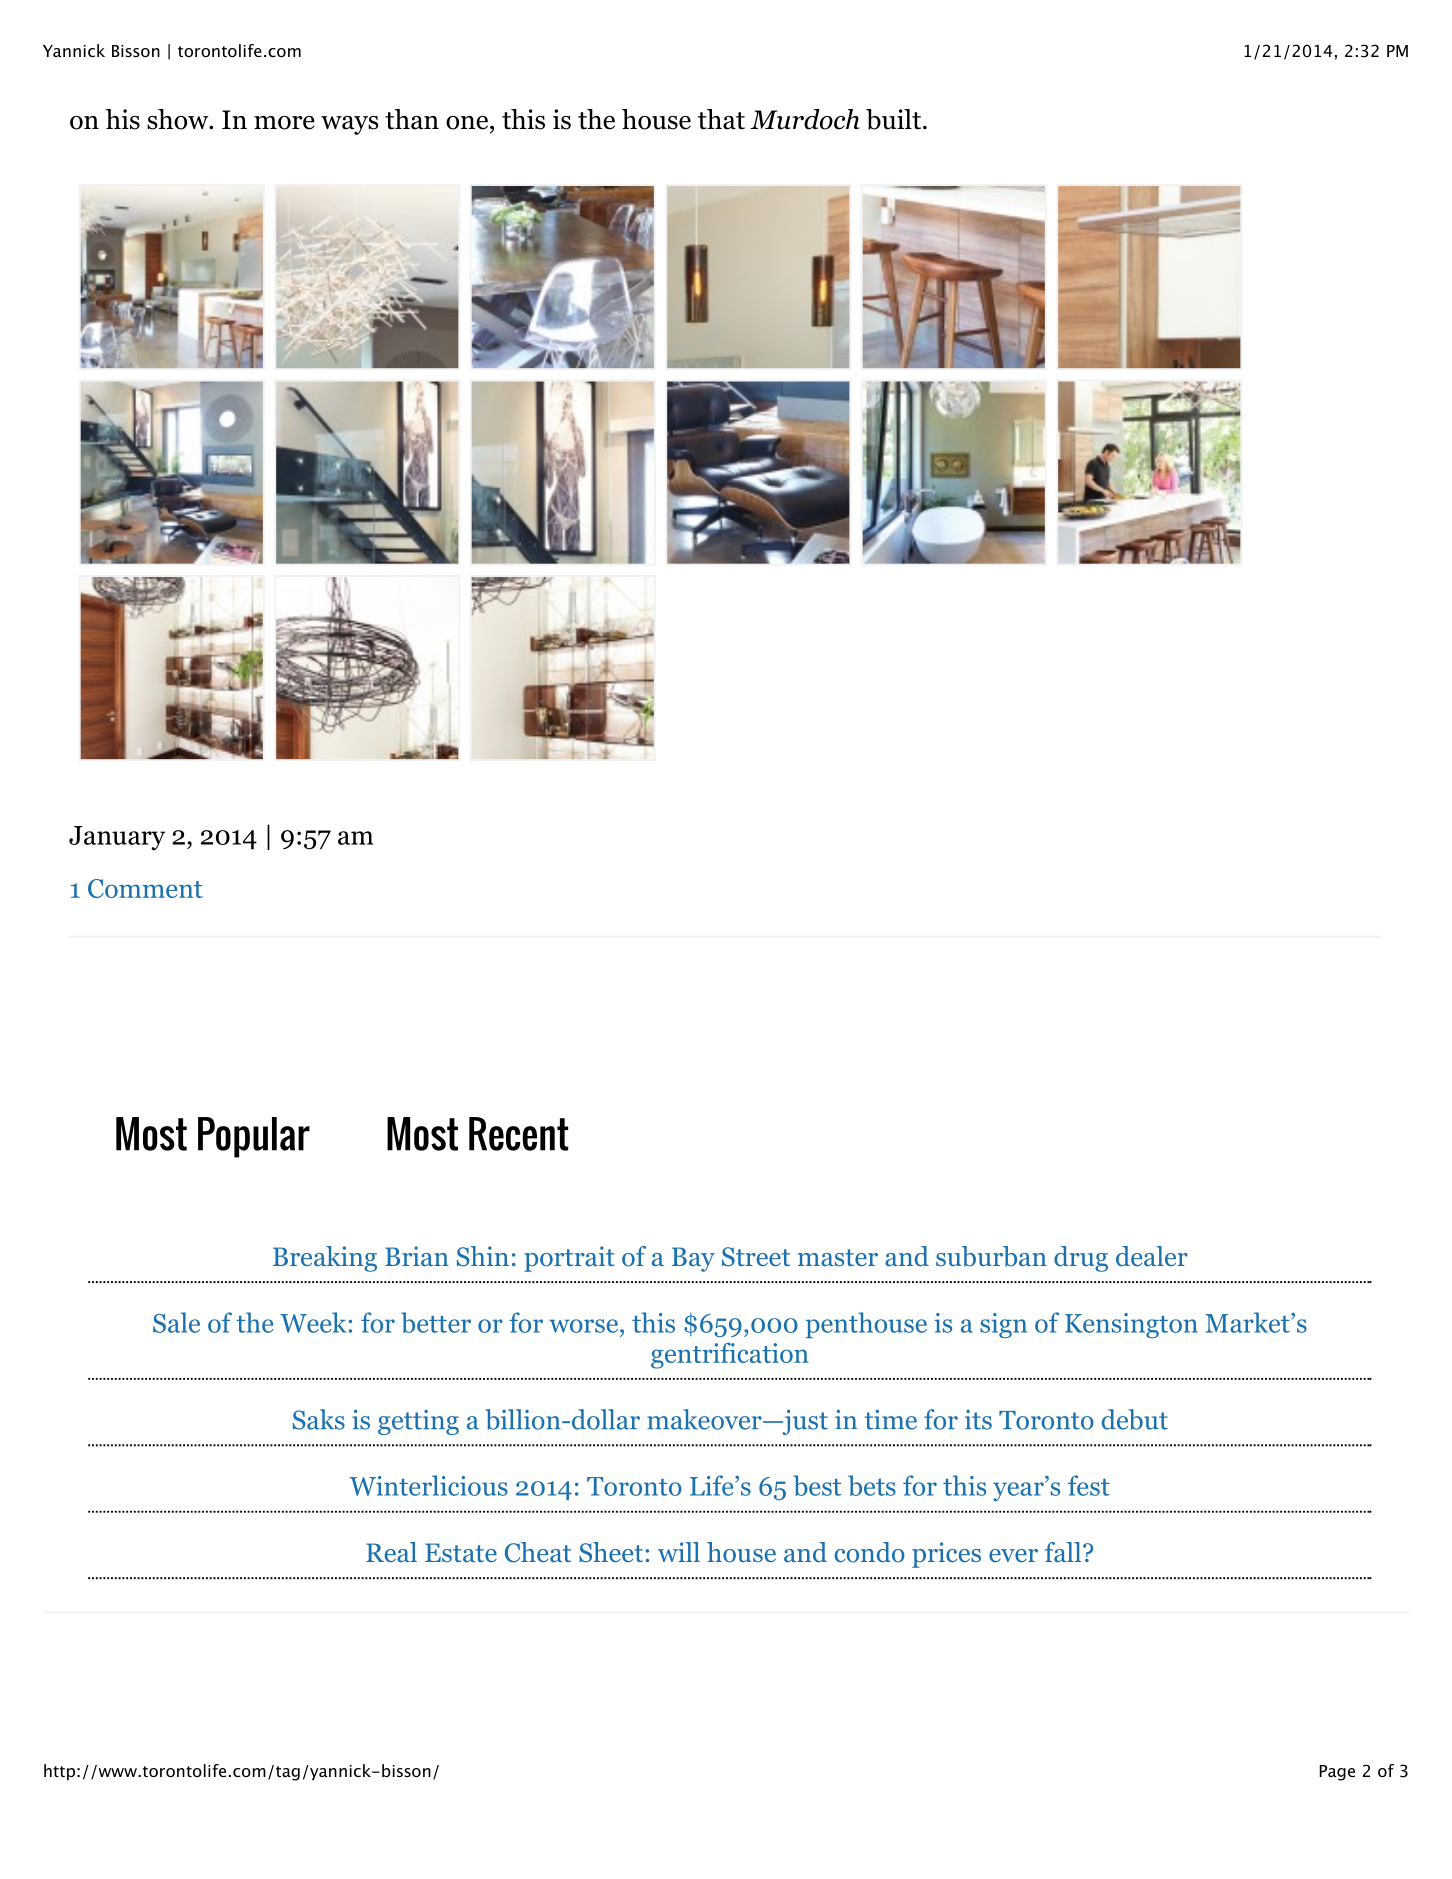 Image resolution: width=1452 pixels, height=1879 pixels. Describe the element at coordinates (721, 119) in the screenshot. I see `that` at that location.
